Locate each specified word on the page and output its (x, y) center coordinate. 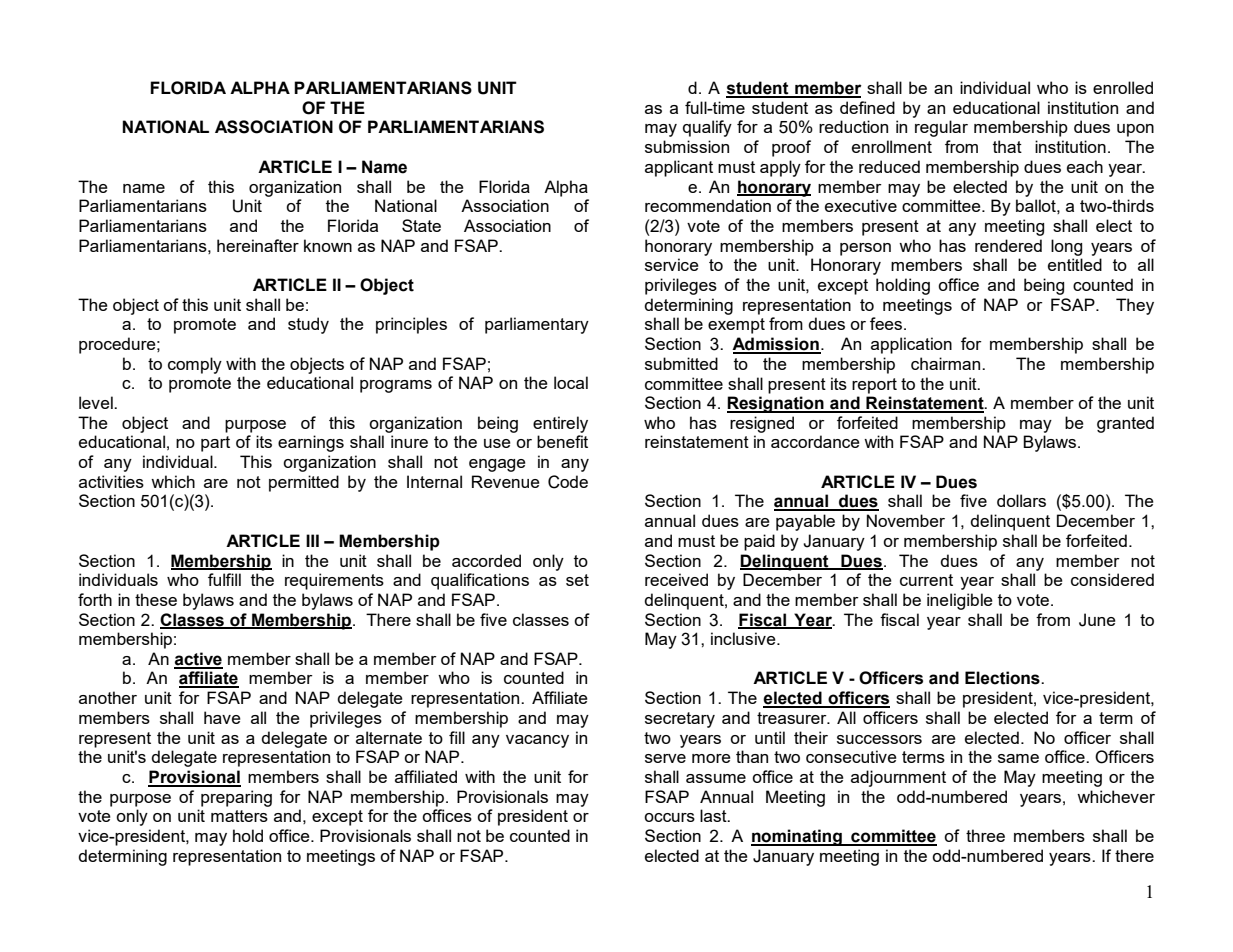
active (198, 660)
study (308, 325)
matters (239, 816)
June (1097, 620)
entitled (1075, 264)
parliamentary (537, 325)
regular (941, 128)
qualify (707, 128)
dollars (1021, 500)
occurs (669, 817)
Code (568, 482)
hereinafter (258, 245)
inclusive (744, 638)
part (215, 444)
